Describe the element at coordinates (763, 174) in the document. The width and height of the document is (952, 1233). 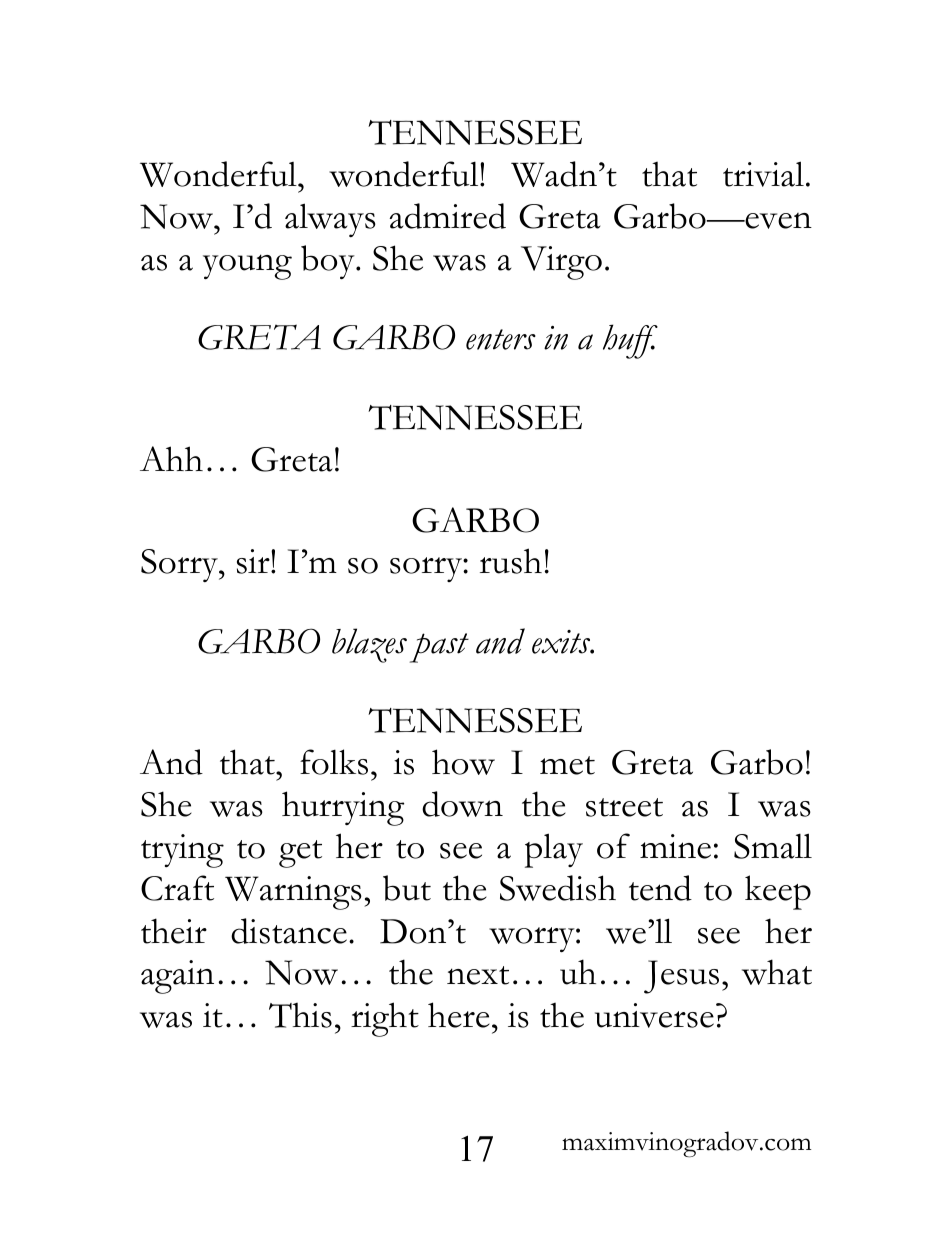
I see `trivial` at that location.
